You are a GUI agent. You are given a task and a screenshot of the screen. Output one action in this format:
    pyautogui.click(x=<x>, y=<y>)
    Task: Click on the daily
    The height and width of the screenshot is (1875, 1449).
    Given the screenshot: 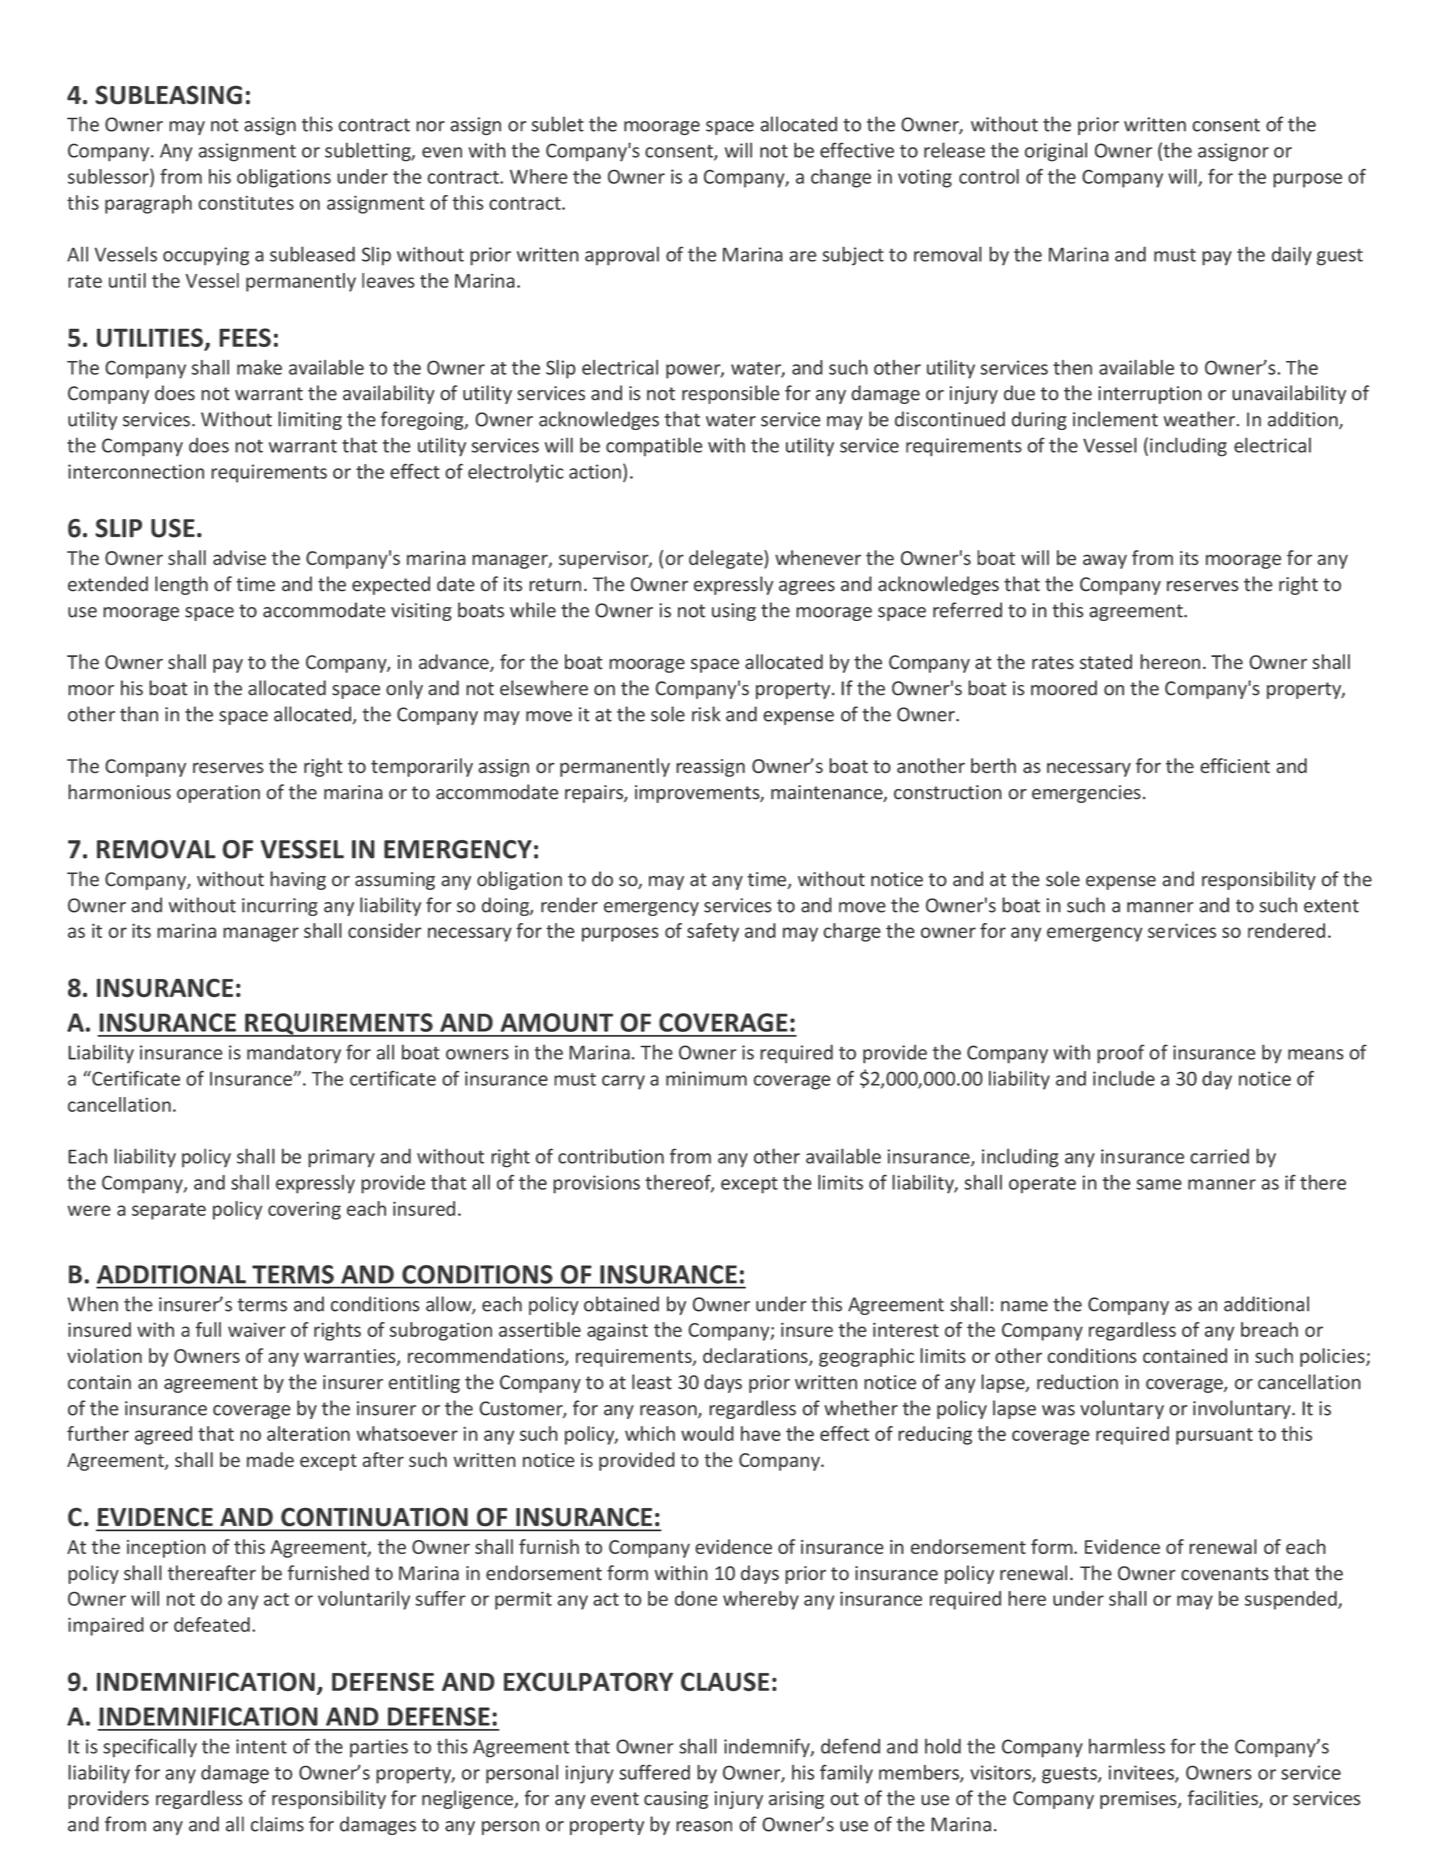 What is the action you would take?
    pyautogui.click(x=1292, y=256)
